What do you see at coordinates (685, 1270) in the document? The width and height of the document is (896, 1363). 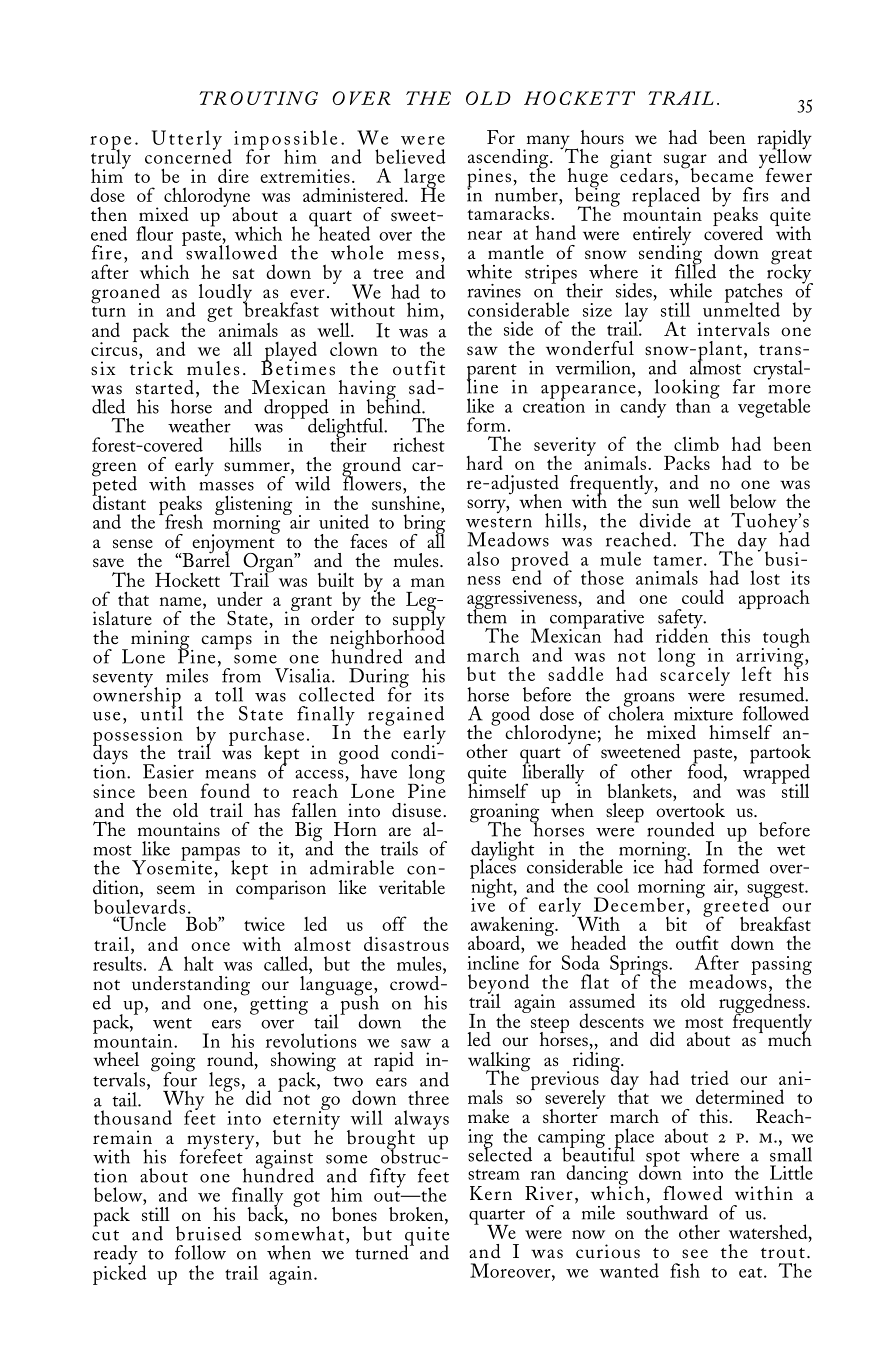 I see `fish` at bounding box center [685, 1270].
